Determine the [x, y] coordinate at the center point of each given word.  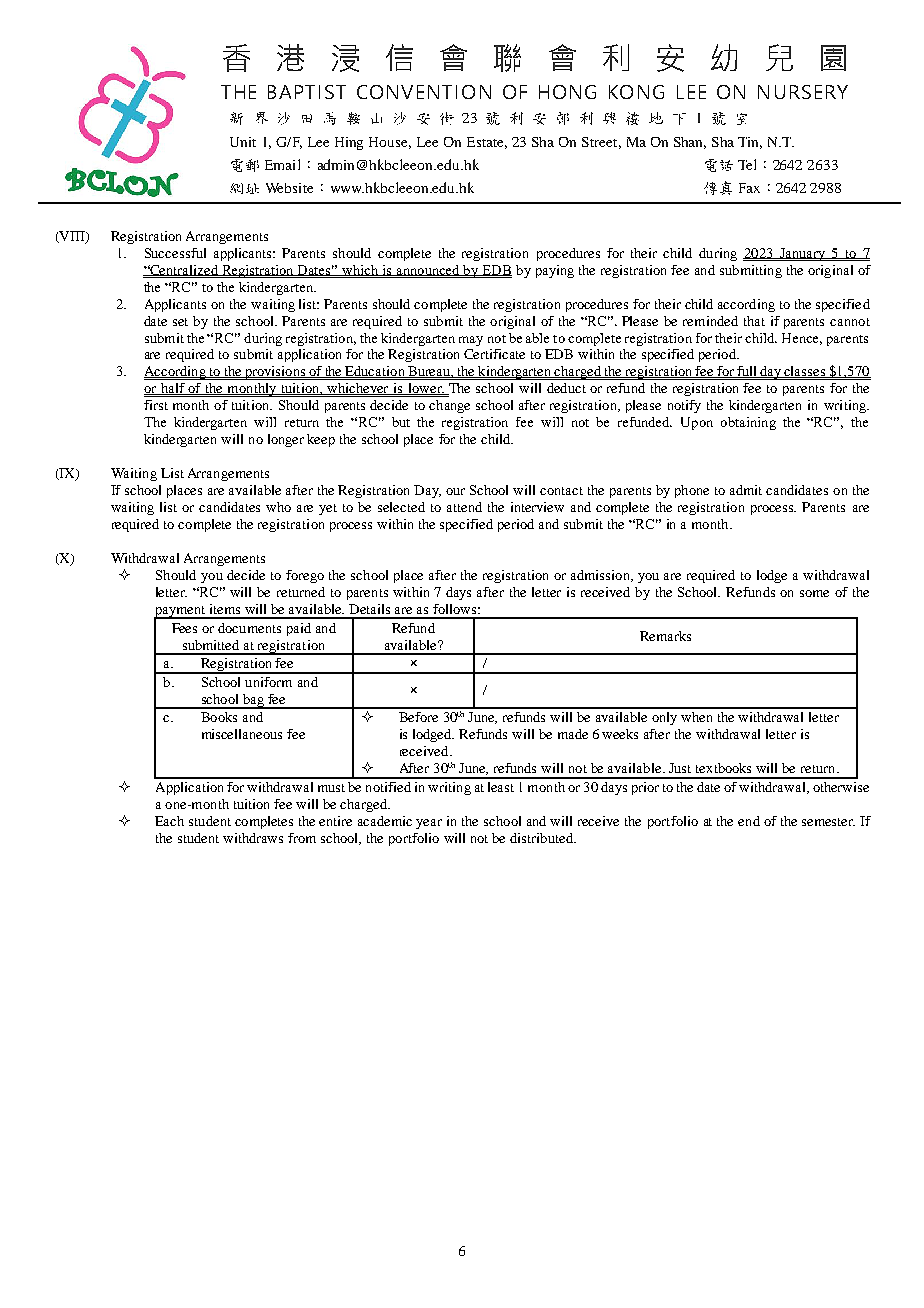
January [802, 254]
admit [746, 490]
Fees [184, 628]
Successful [175, 253]
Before [418, 717]
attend [464, 507]
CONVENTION [424, 92]
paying [555, 271]
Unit [243, 142]
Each [169, 821]
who [278, 507]
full [747, 372]
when [696, 717]
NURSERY [803, 92]
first [156, 405]
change [449, 406]
